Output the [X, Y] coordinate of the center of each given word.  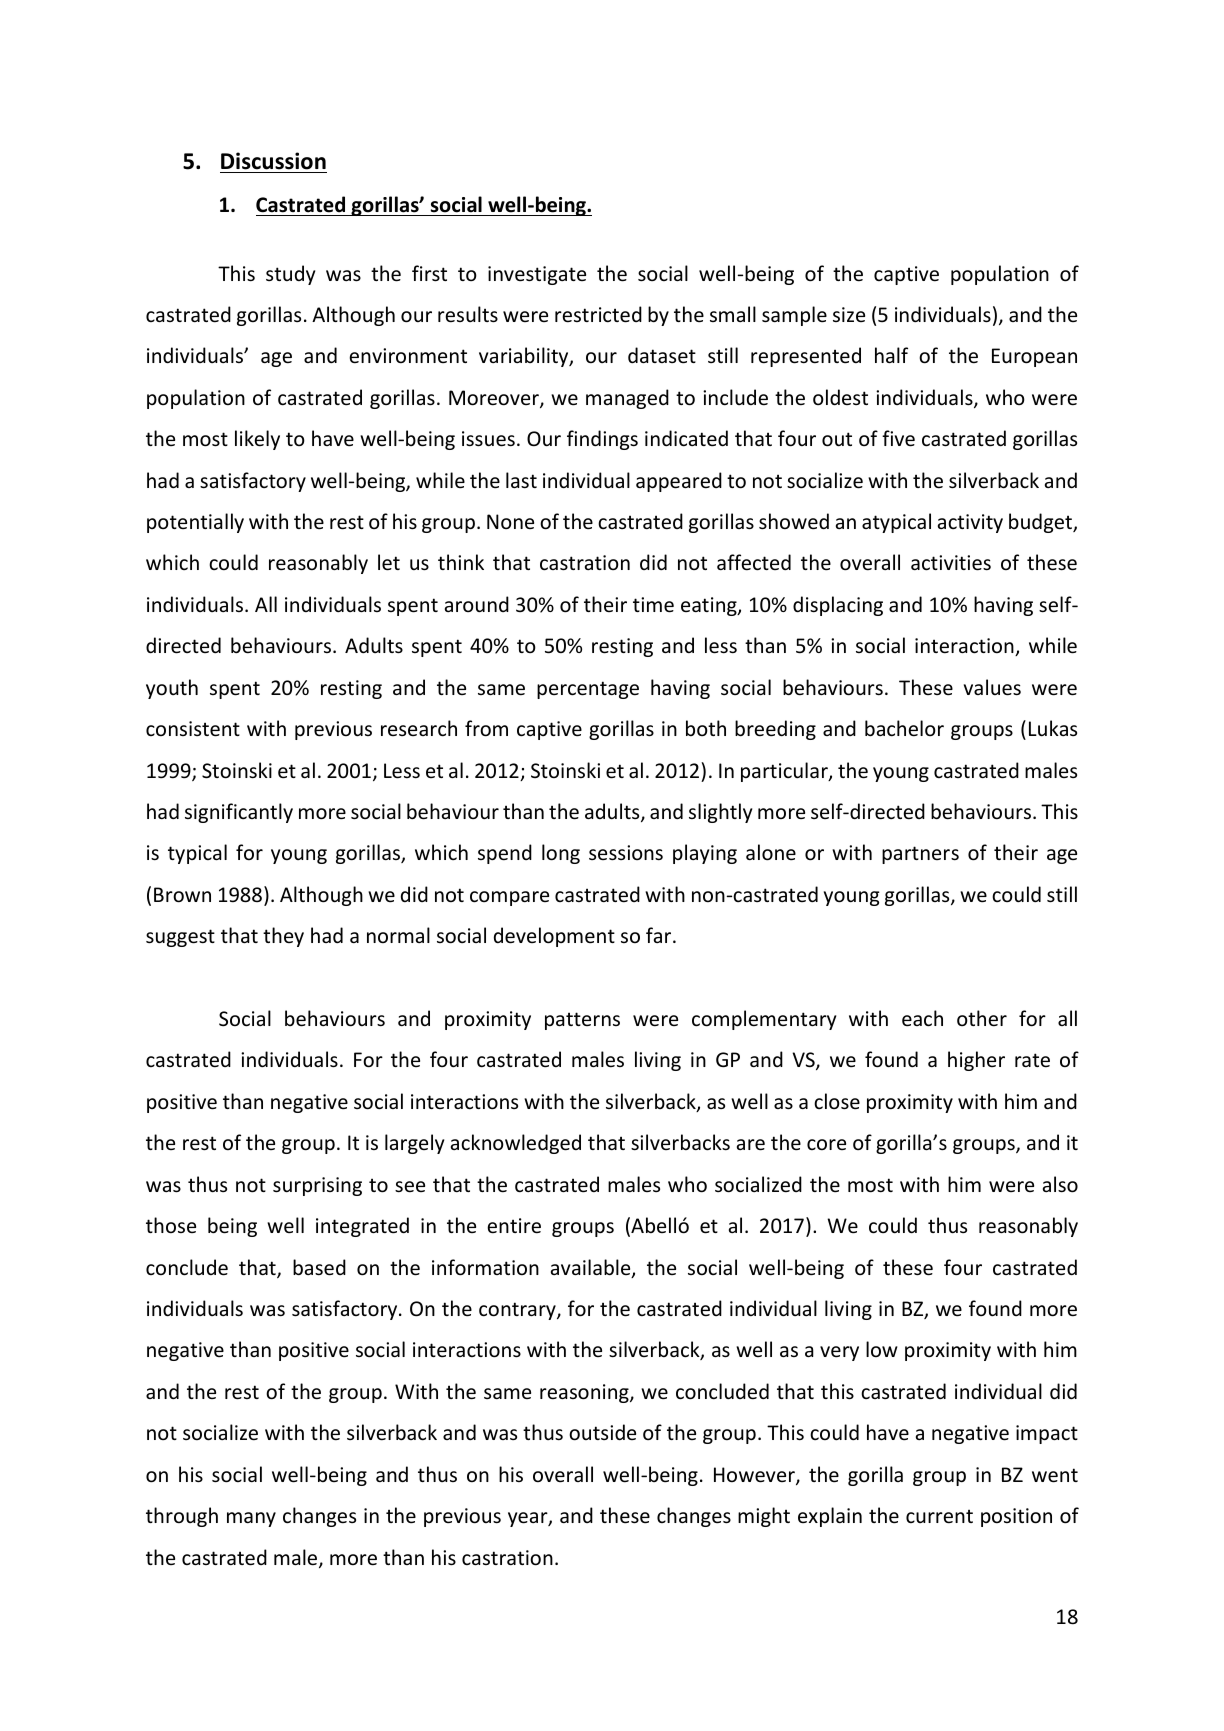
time [653, 605]
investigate [537, 275]
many [251, 1519]
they [283, 937]
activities [951, 563]
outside [602, 1432]
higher [976, 1061]
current [939, 1516]
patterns [582, 1021]
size [849, 314]
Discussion [273, 161]
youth [172, 689]
